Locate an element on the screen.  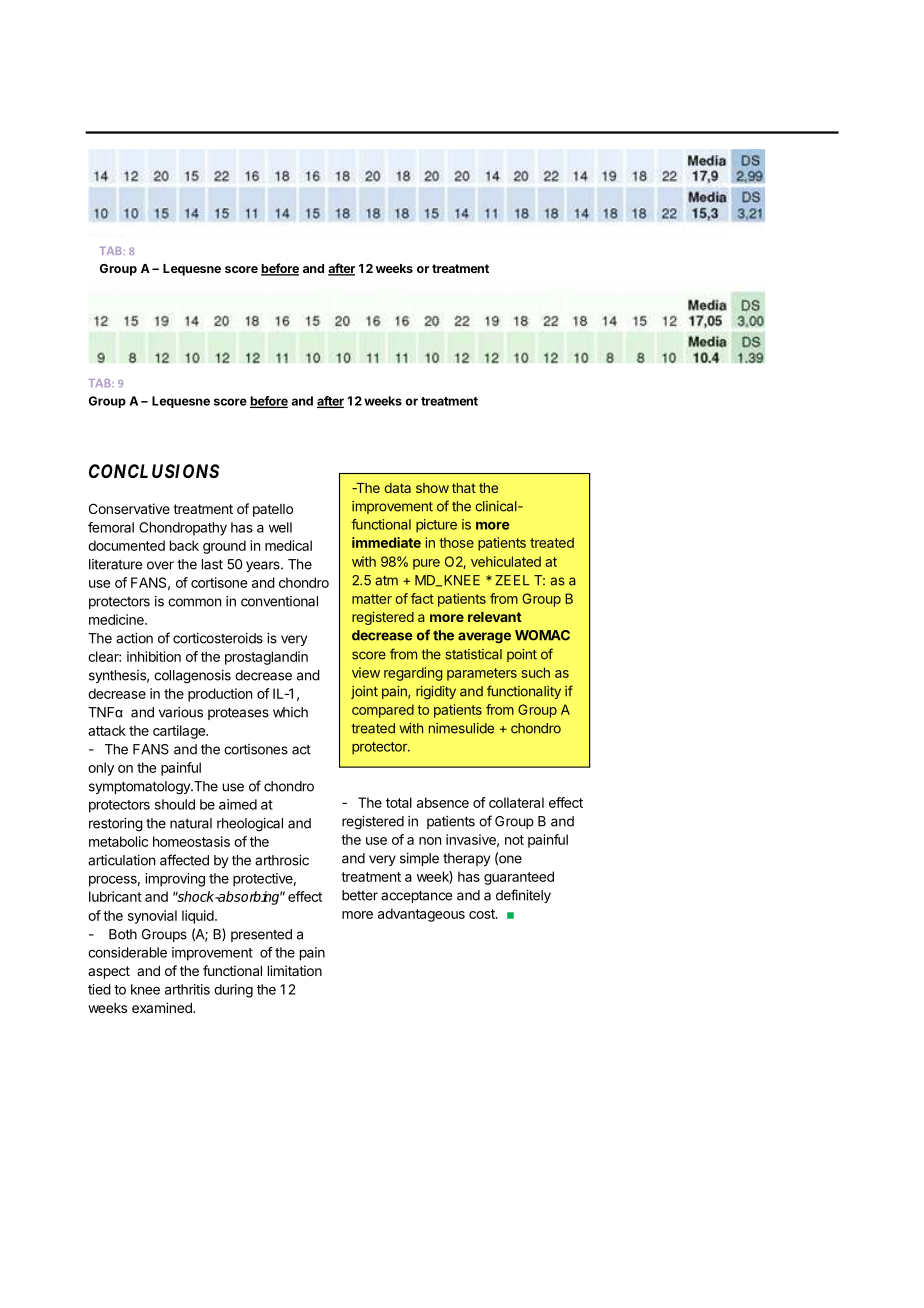
well is located at coordinates (280, 527).
